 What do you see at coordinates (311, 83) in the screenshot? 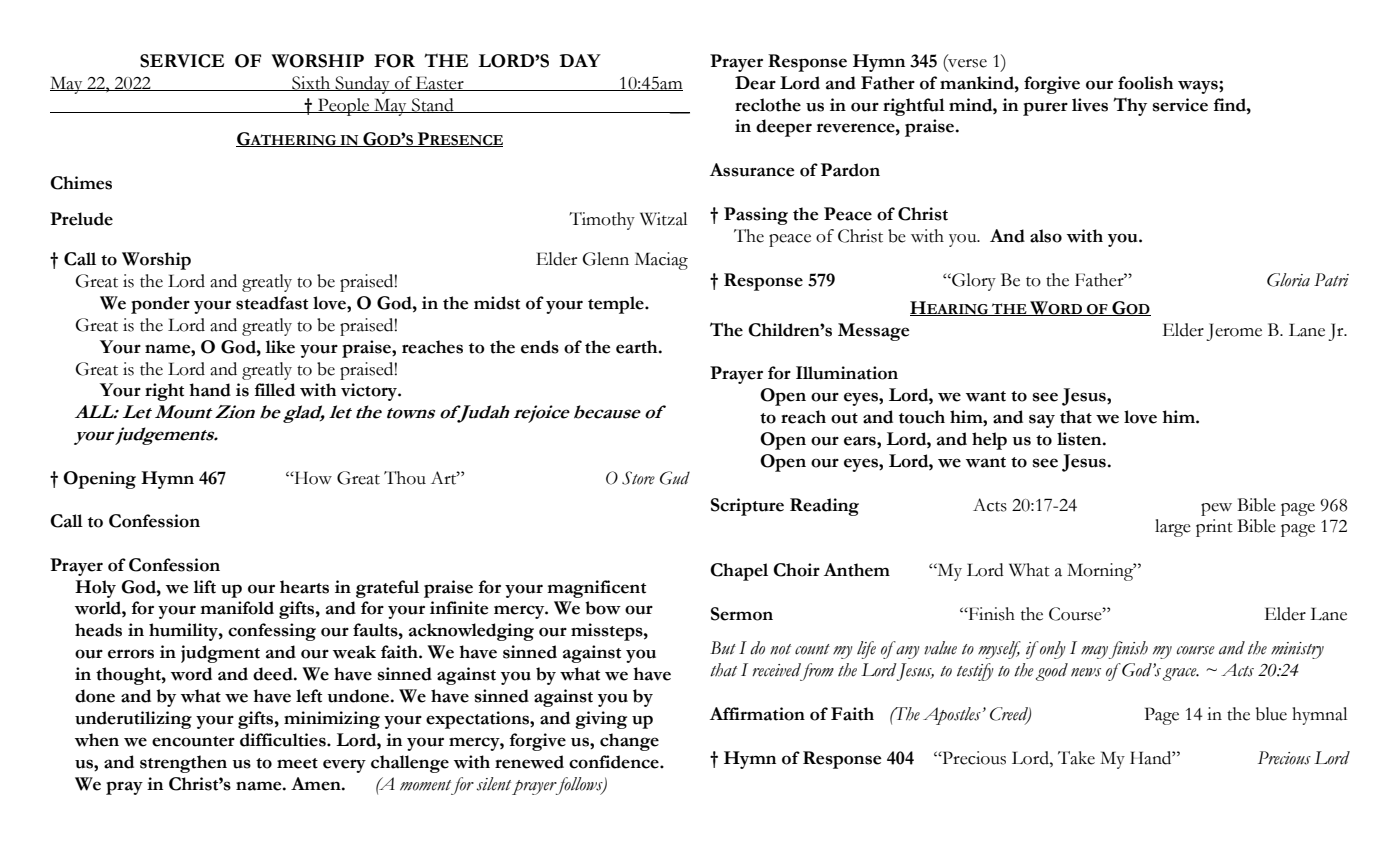
I see `Sixth` at bounding box center [311, 83].
